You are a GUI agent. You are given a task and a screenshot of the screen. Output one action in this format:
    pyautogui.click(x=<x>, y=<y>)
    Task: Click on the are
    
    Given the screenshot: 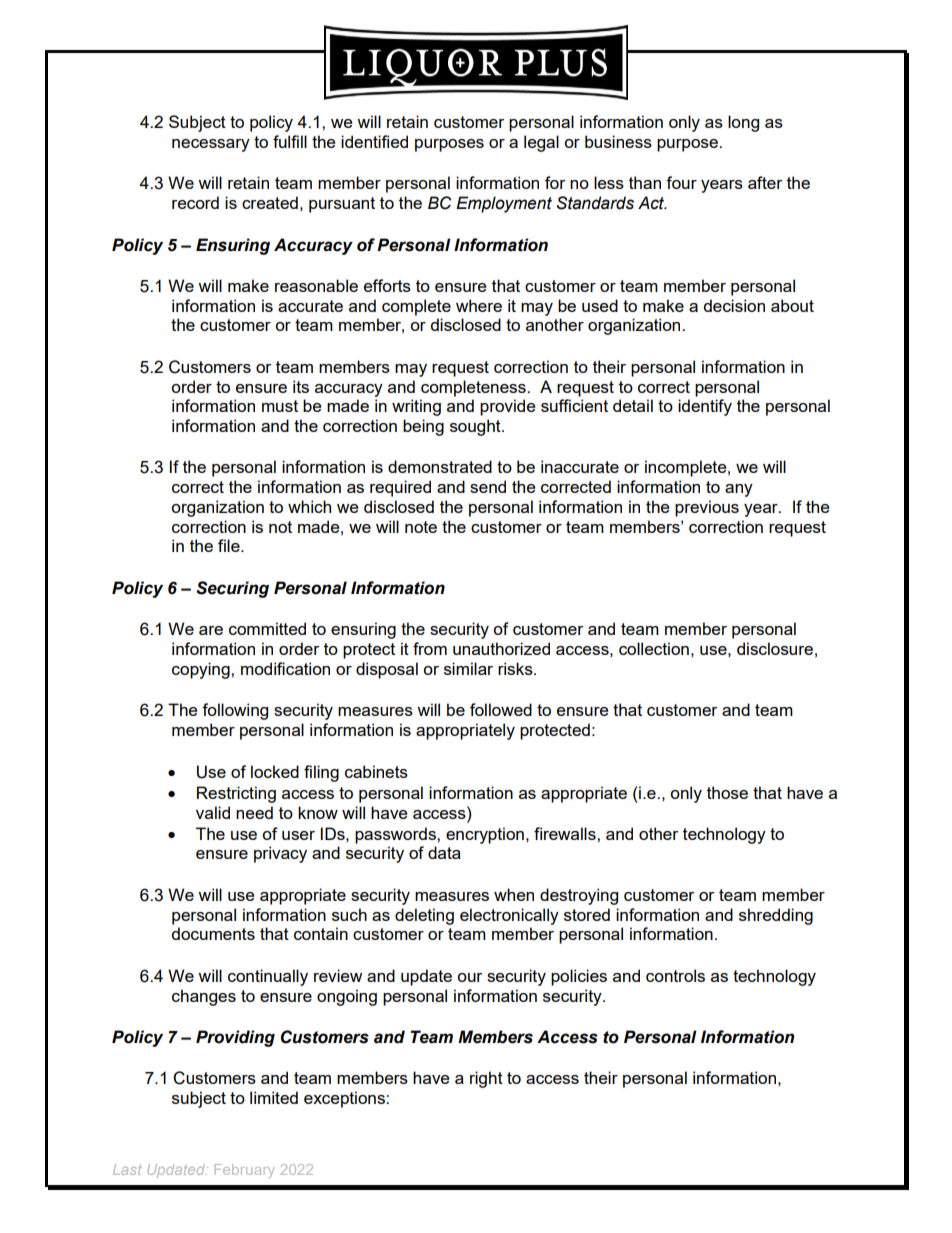 What is the action you would take?
    pyautogui.click(x=211, y=630)
